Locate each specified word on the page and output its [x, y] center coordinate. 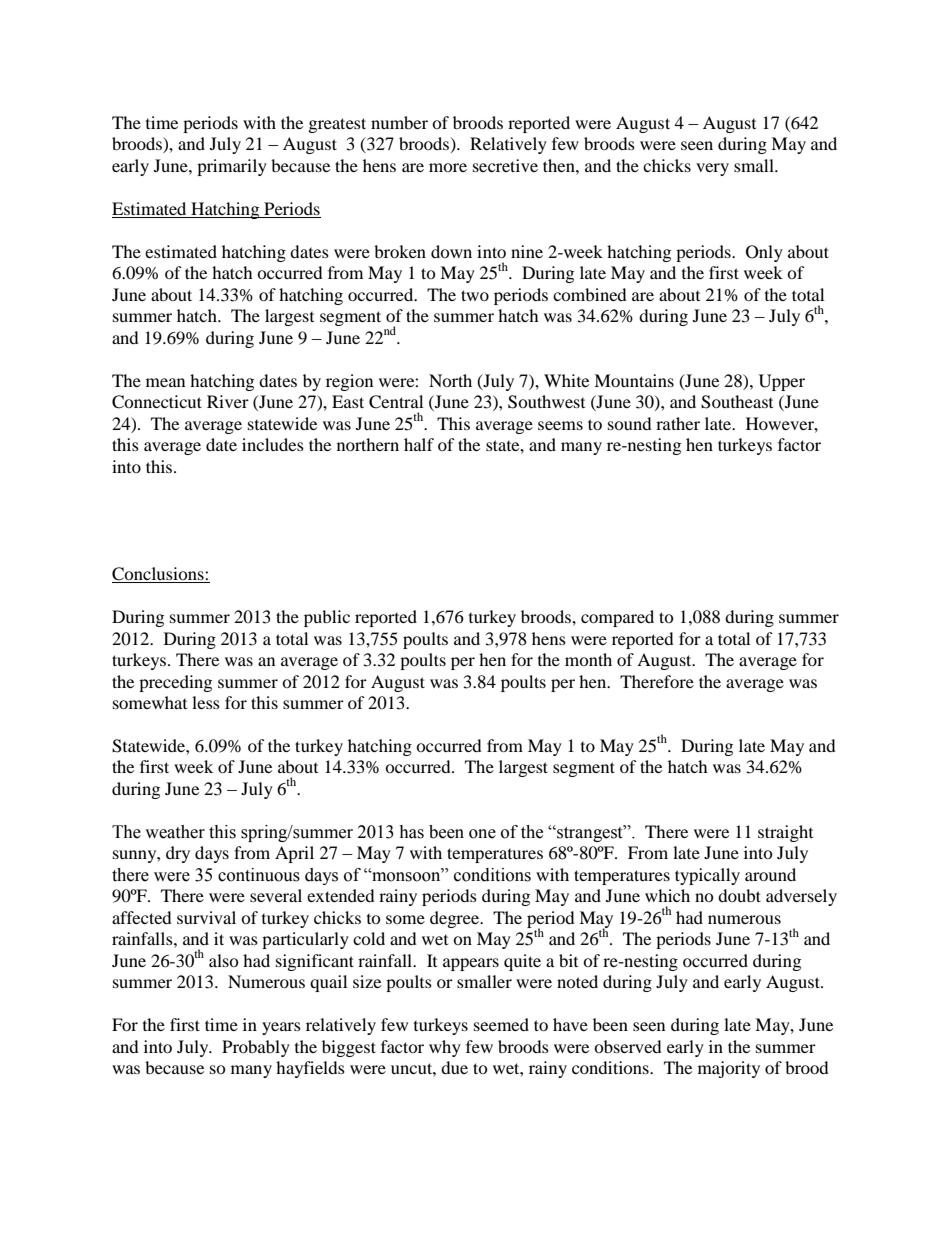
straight [785, 833]
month [588, 659]
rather [678, 423]
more [448, 167]
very [712, 169]
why [445, 1048]
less [206, 702]
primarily [232, 167]
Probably [256, 1048]
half [419, 444]
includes [273, 444]
